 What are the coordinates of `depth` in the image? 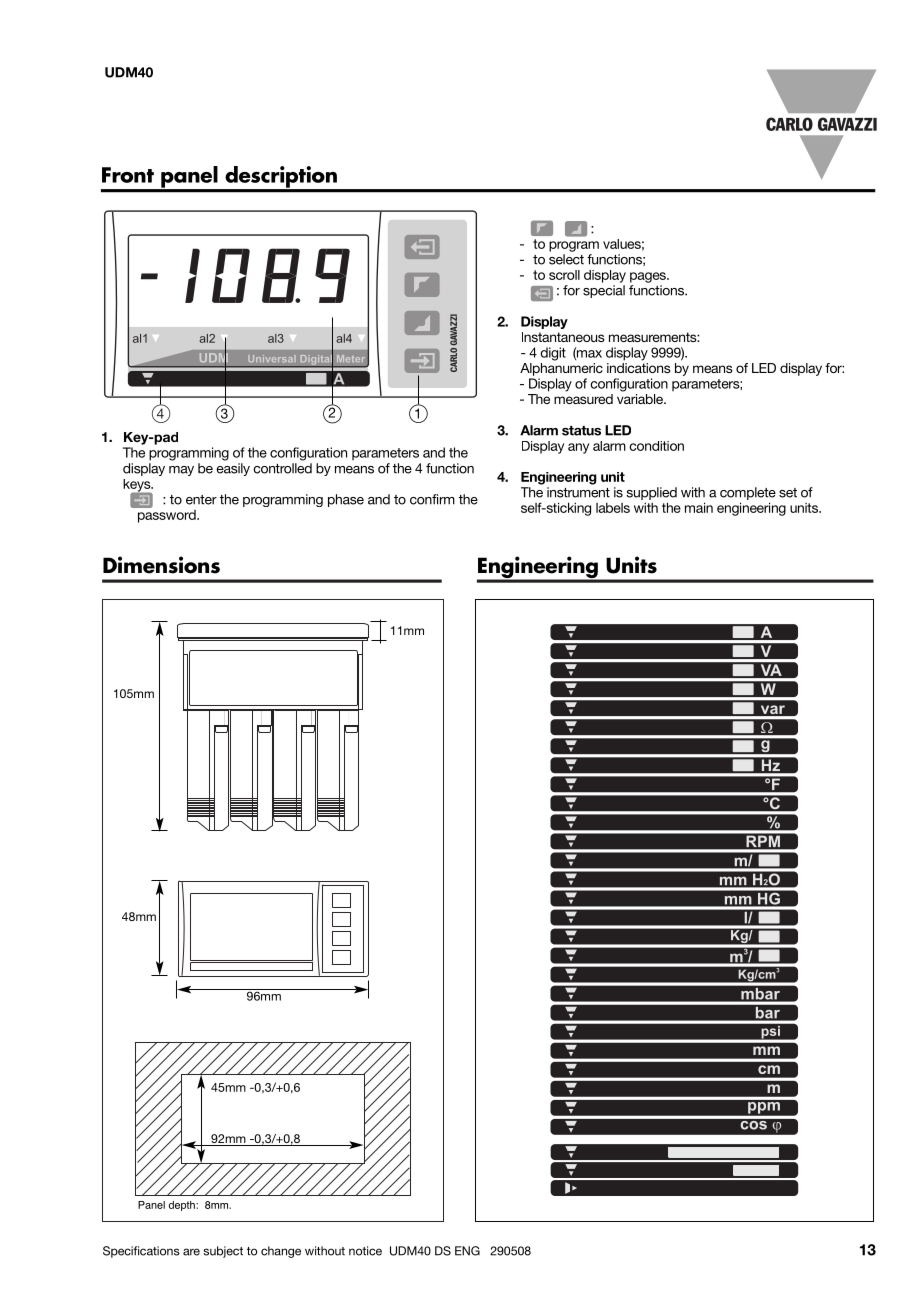 It's located at (183, 1206).
